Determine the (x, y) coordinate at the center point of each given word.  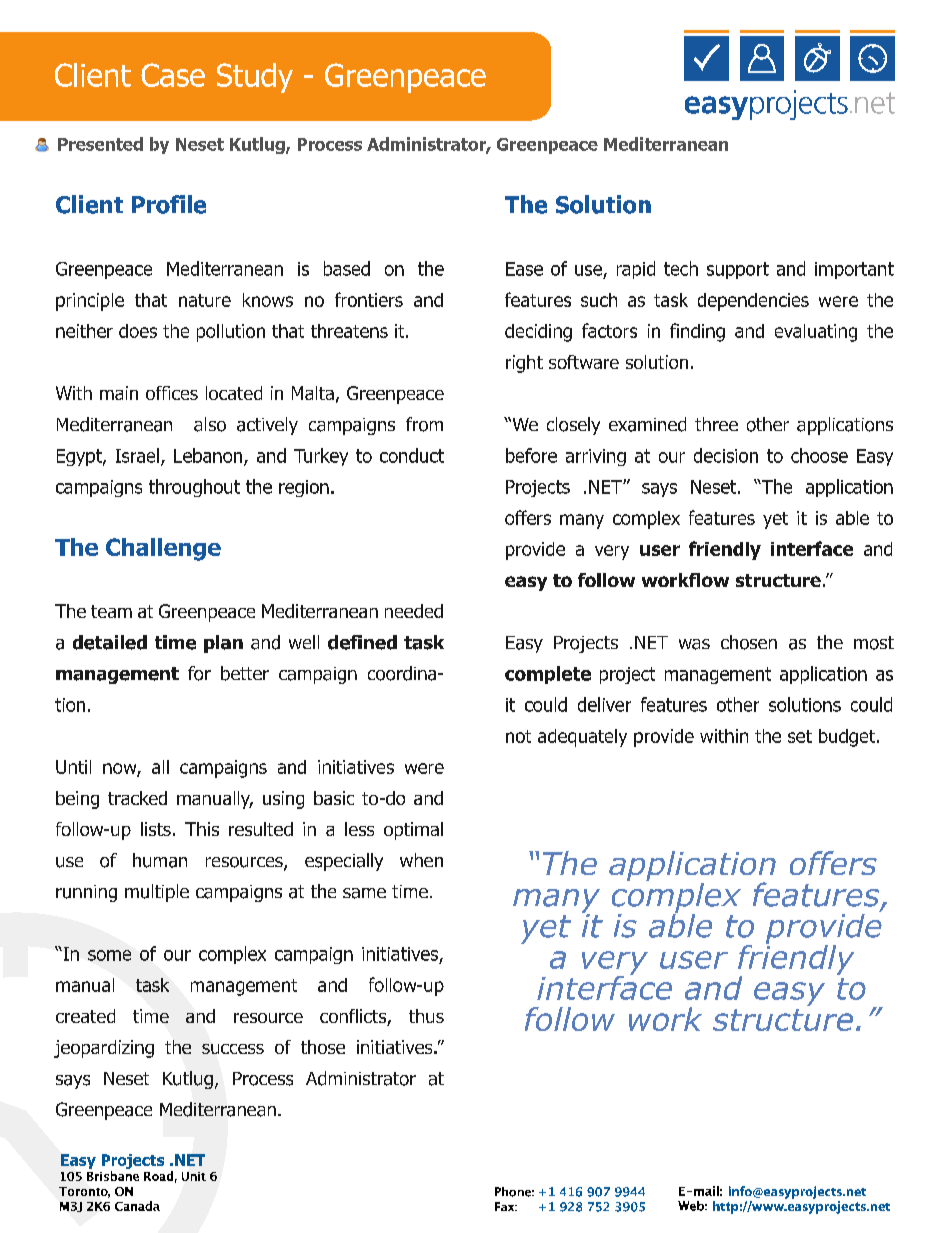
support (738, 270)
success (233, 1049)
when (421, 860)
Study (255, 78)
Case (173, 75)
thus (426, 1016)
